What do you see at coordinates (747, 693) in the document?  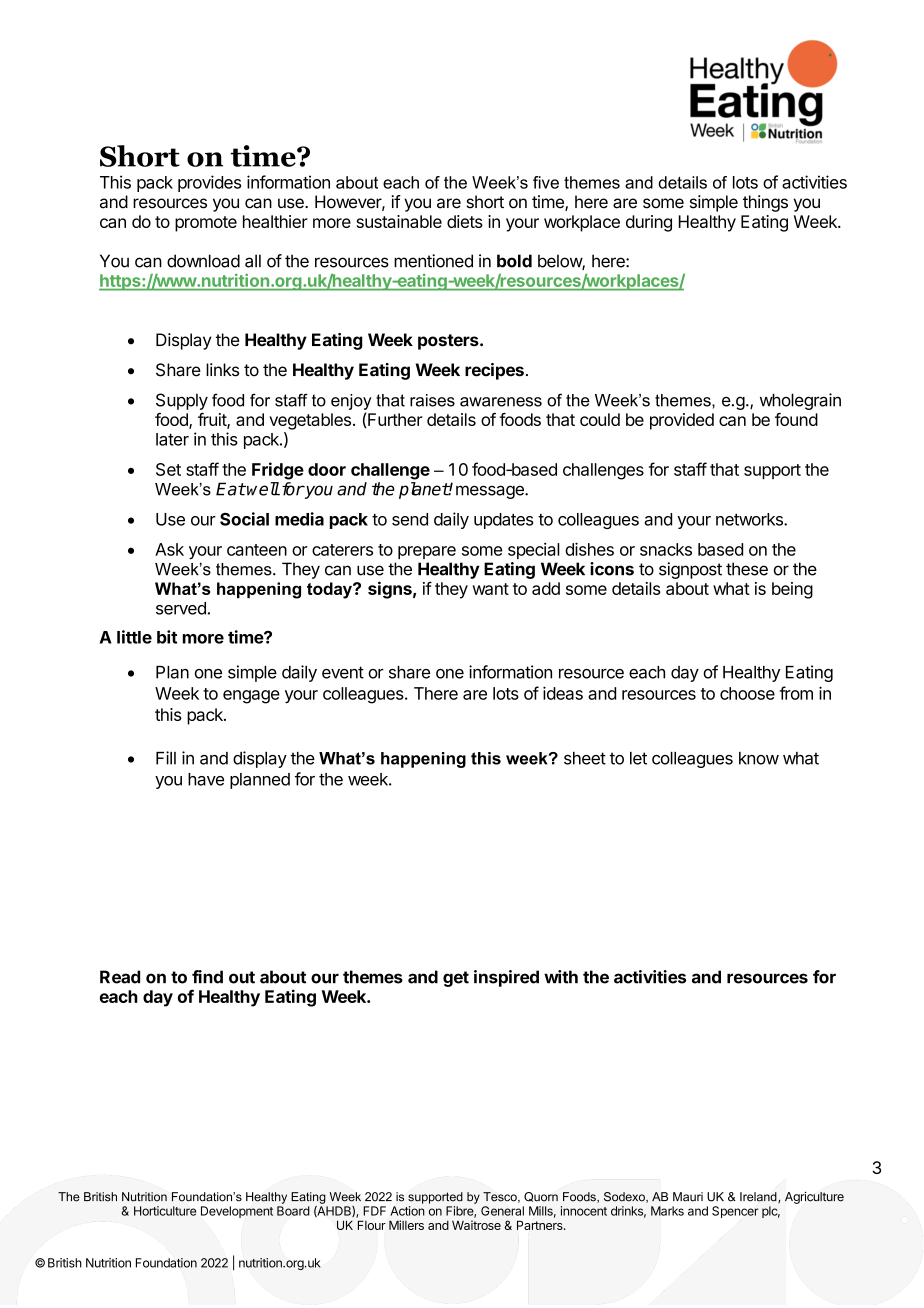 I see `choose` at bounding box center [747, 693].
